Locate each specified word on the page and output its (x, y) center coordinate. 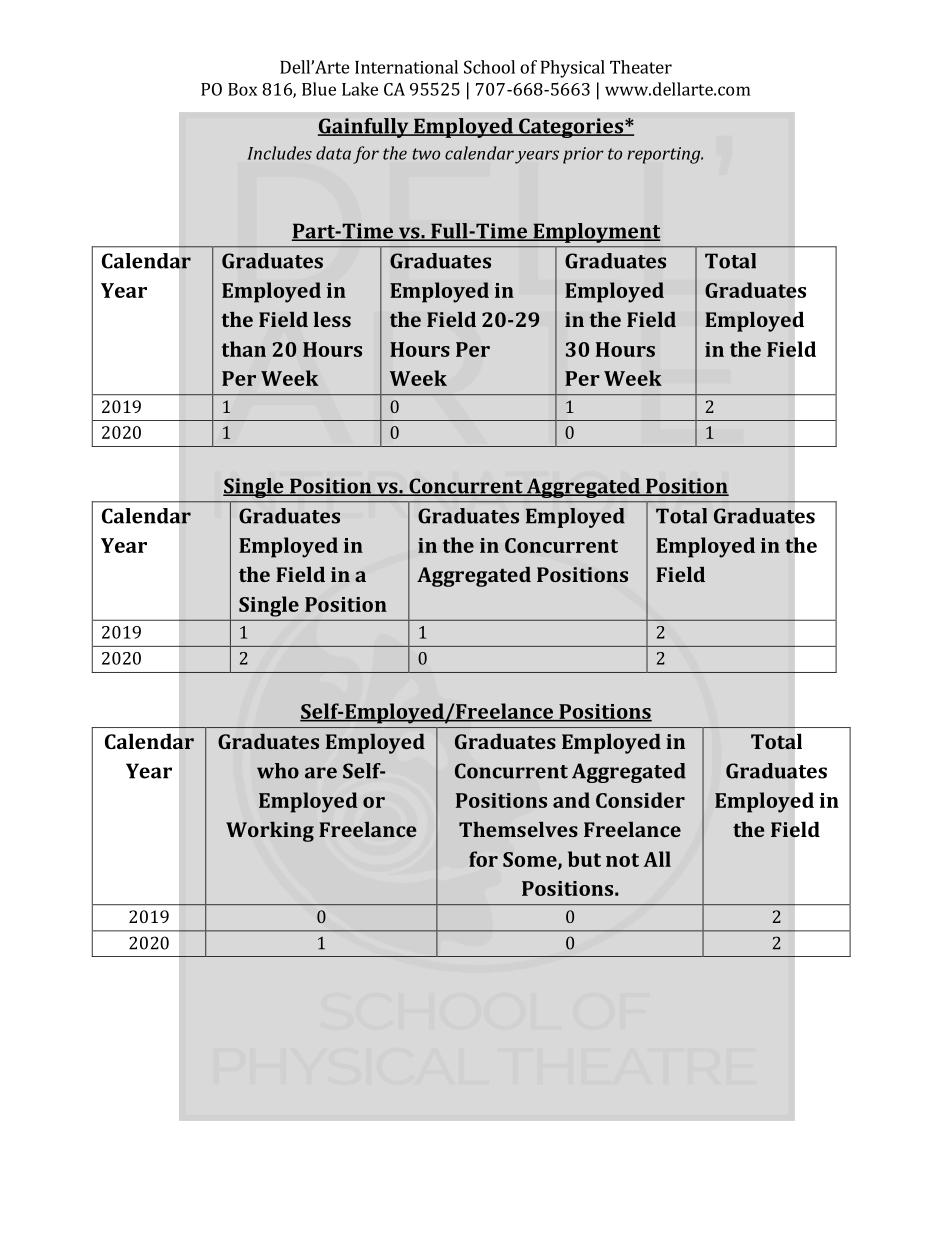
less (332, 319)
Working (270, 832)
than (244, 349)
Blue (319, 89)
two (426, 154)
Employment (596, 233)
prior (583, 155)
